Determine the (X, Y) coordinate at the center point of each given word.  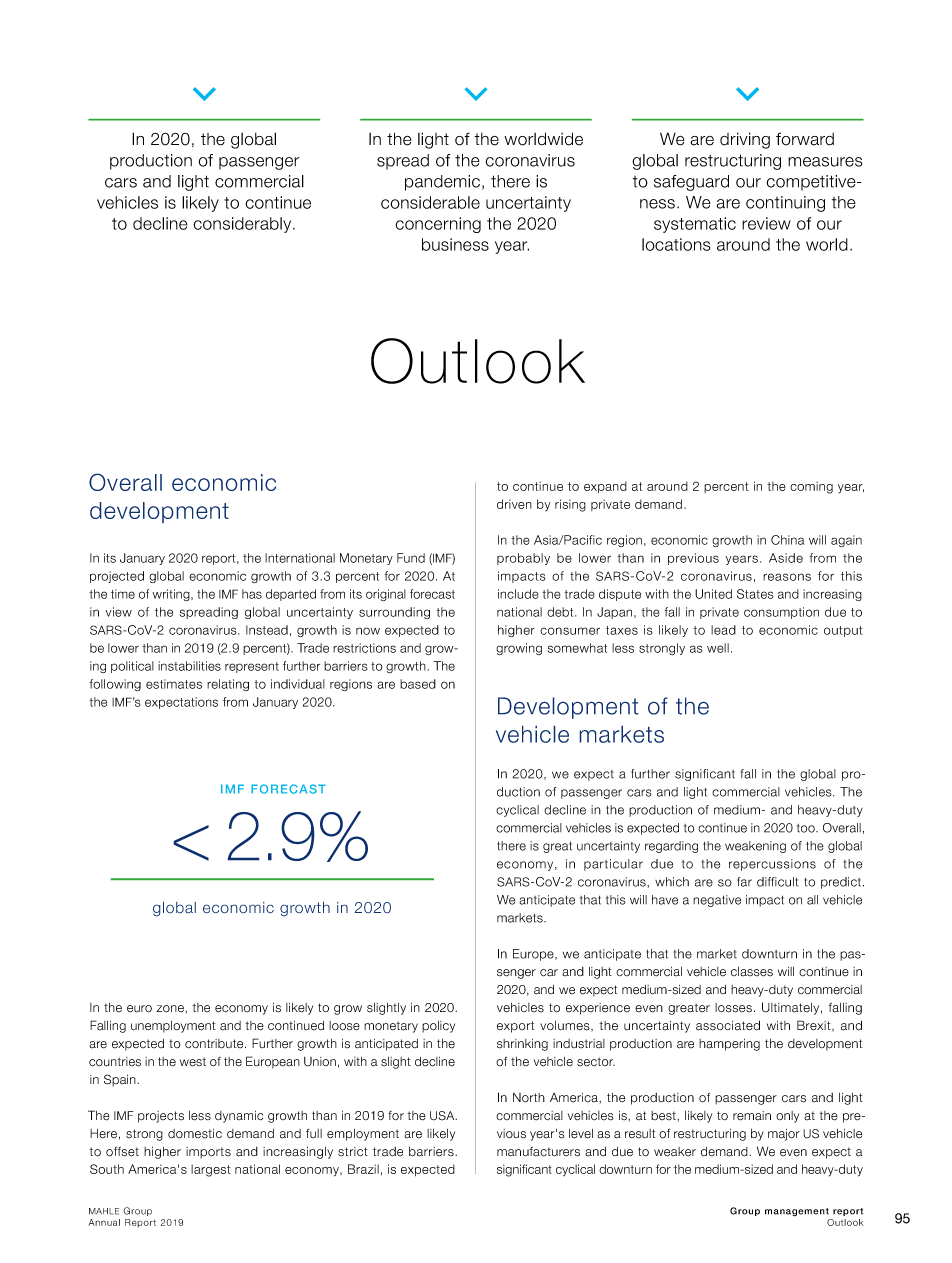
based (418, 684)
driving (745, 140)
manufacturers (538, 1152)
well (718, 648)
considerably (244, 225)
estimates (174, 684)
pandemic (442, 183)
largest (211, 1170)
